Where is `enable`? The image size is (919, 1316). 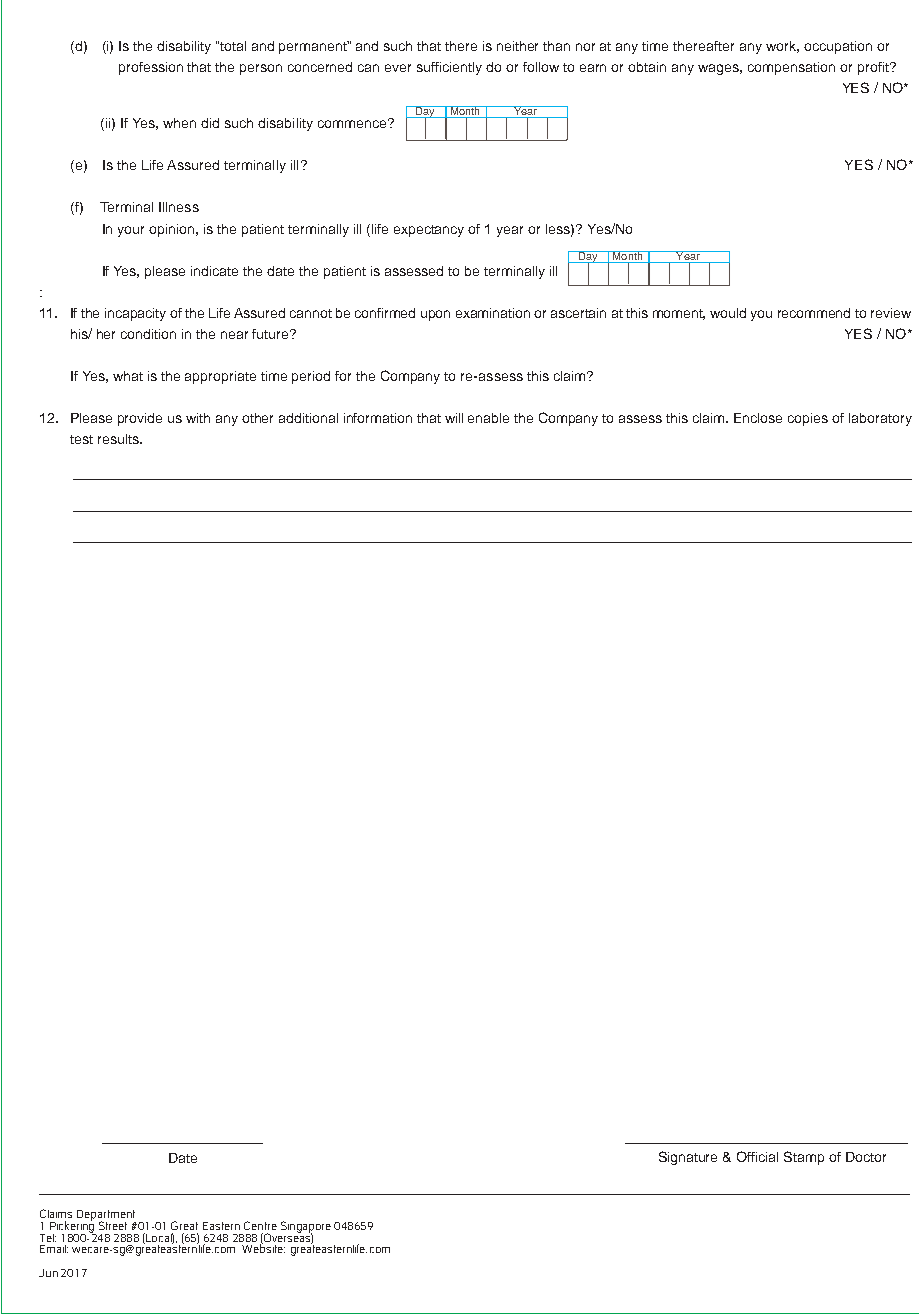 enable is located at coordinates (488, 418).
